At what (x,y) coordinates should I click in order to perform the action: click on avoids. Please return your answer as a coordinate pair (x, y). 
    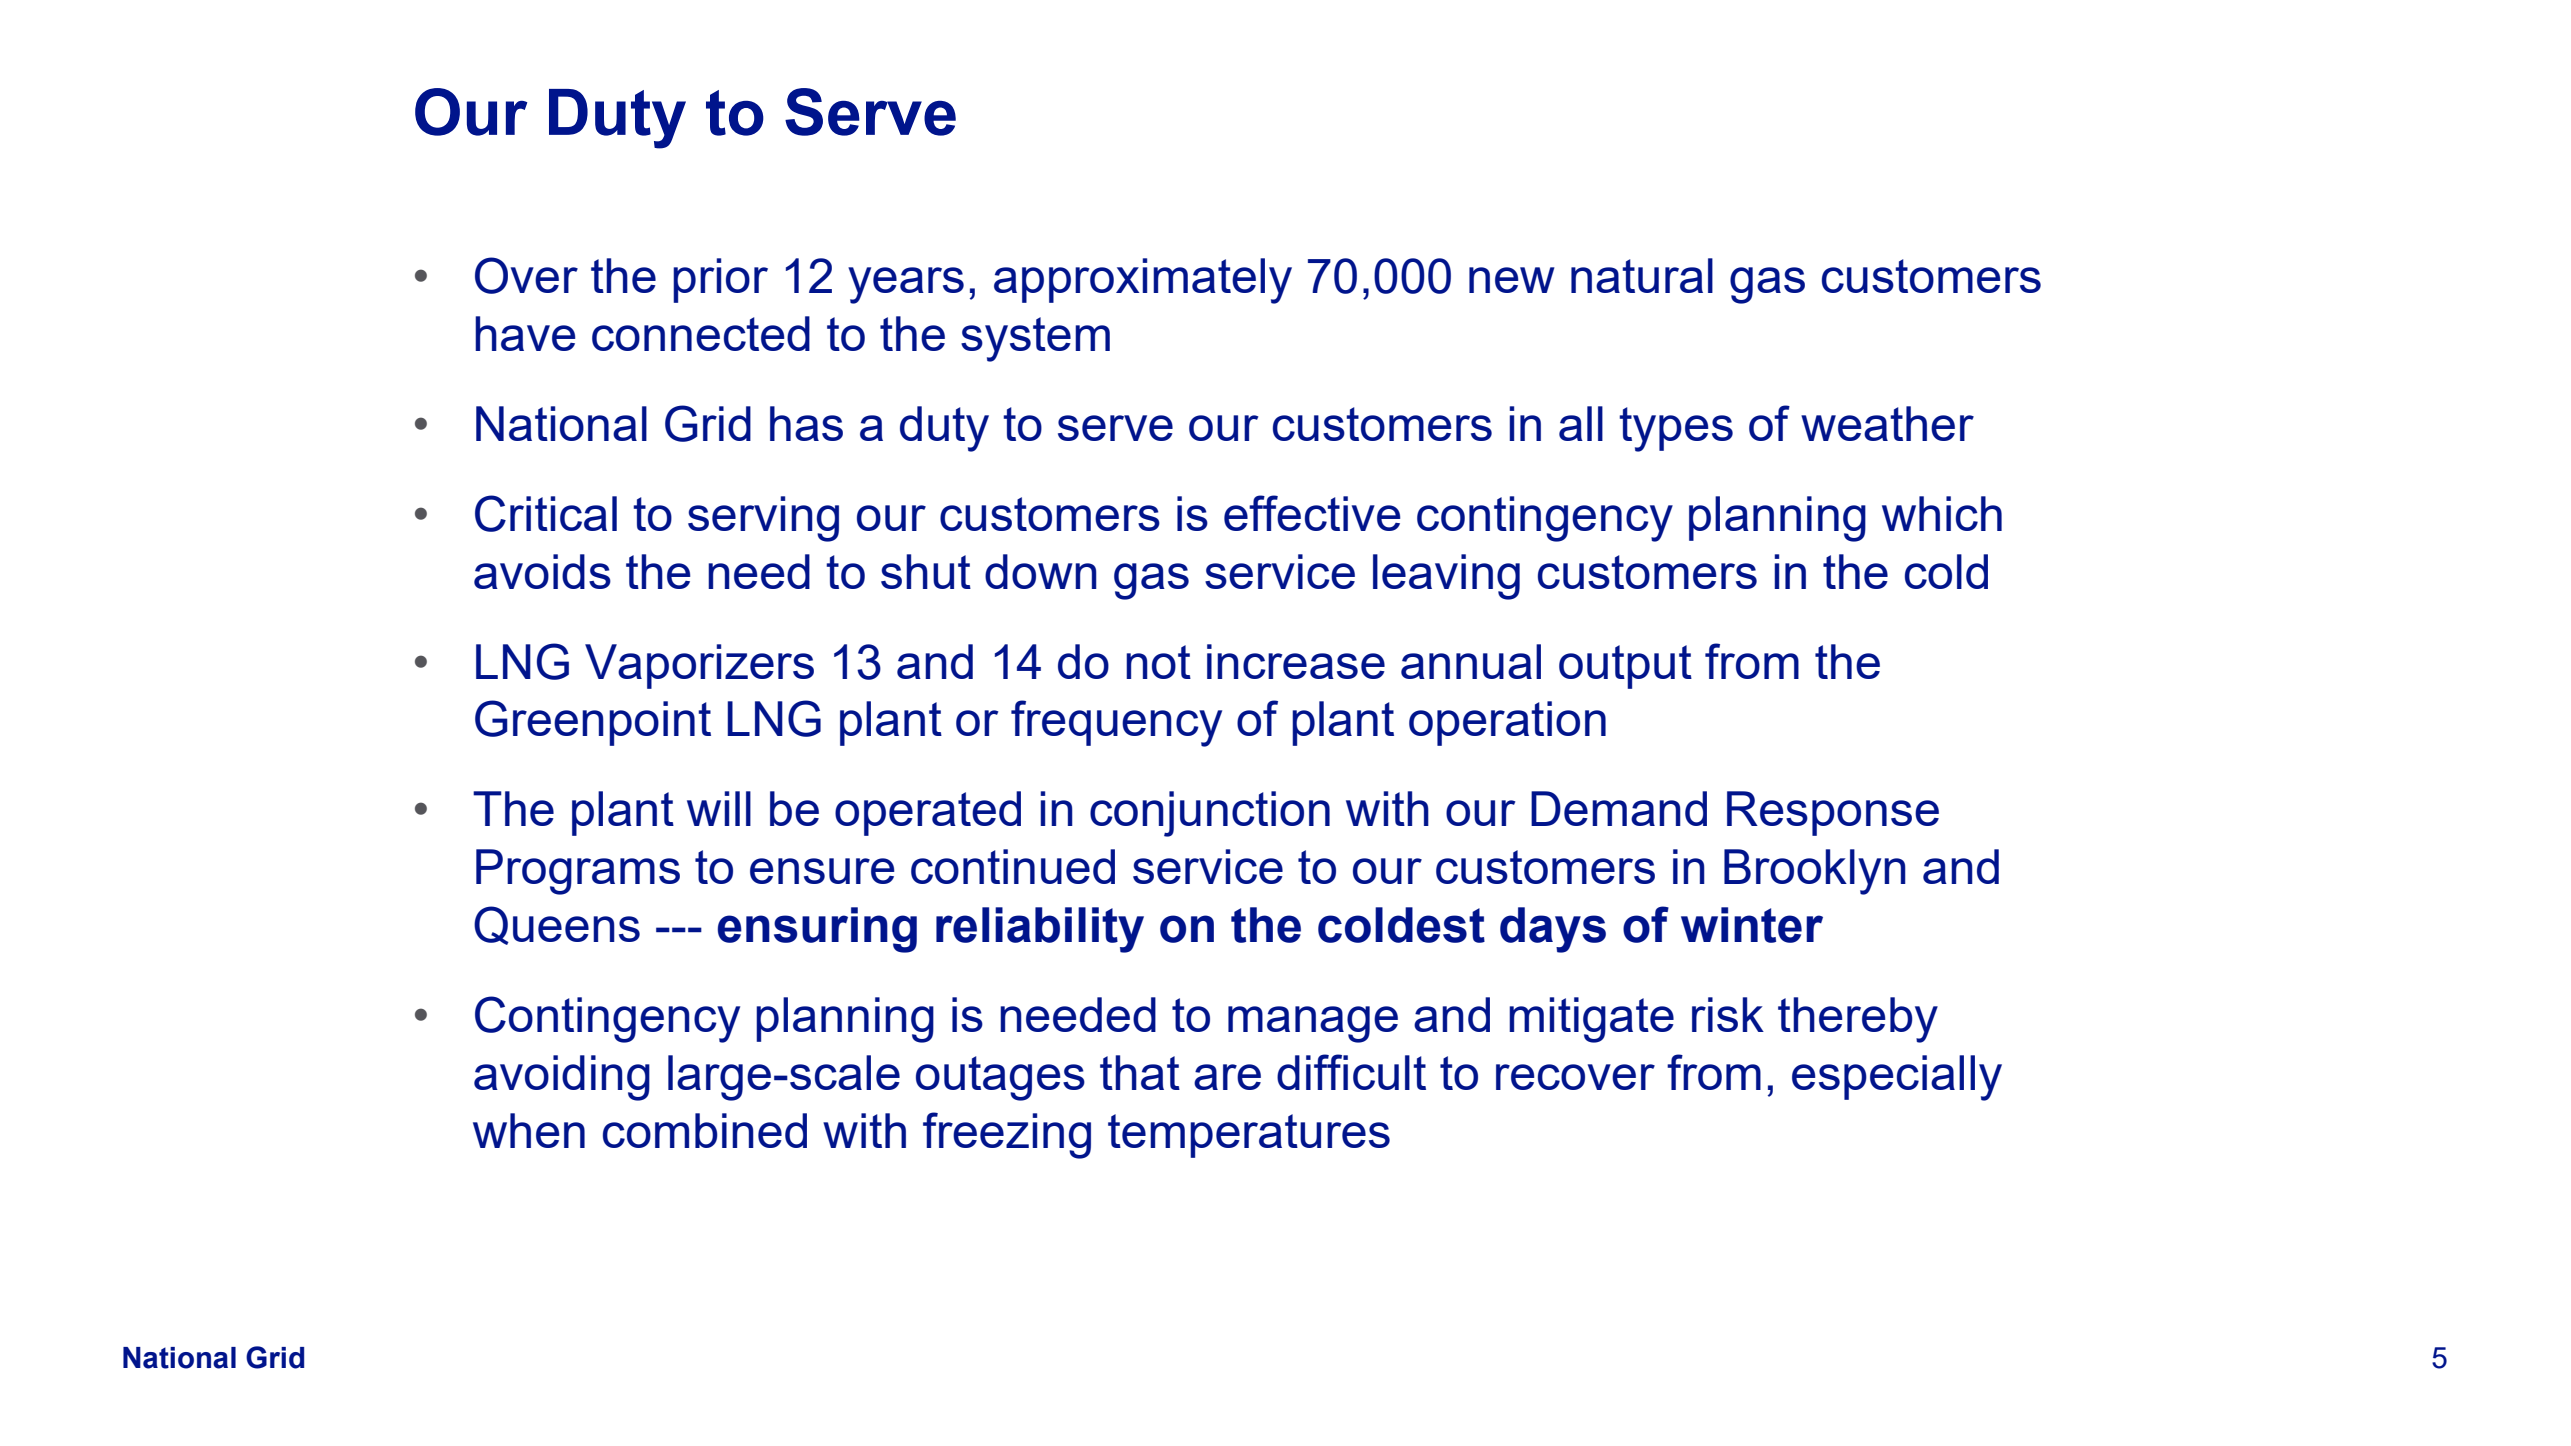
    Looking at the image, I should click on (542, 571).
